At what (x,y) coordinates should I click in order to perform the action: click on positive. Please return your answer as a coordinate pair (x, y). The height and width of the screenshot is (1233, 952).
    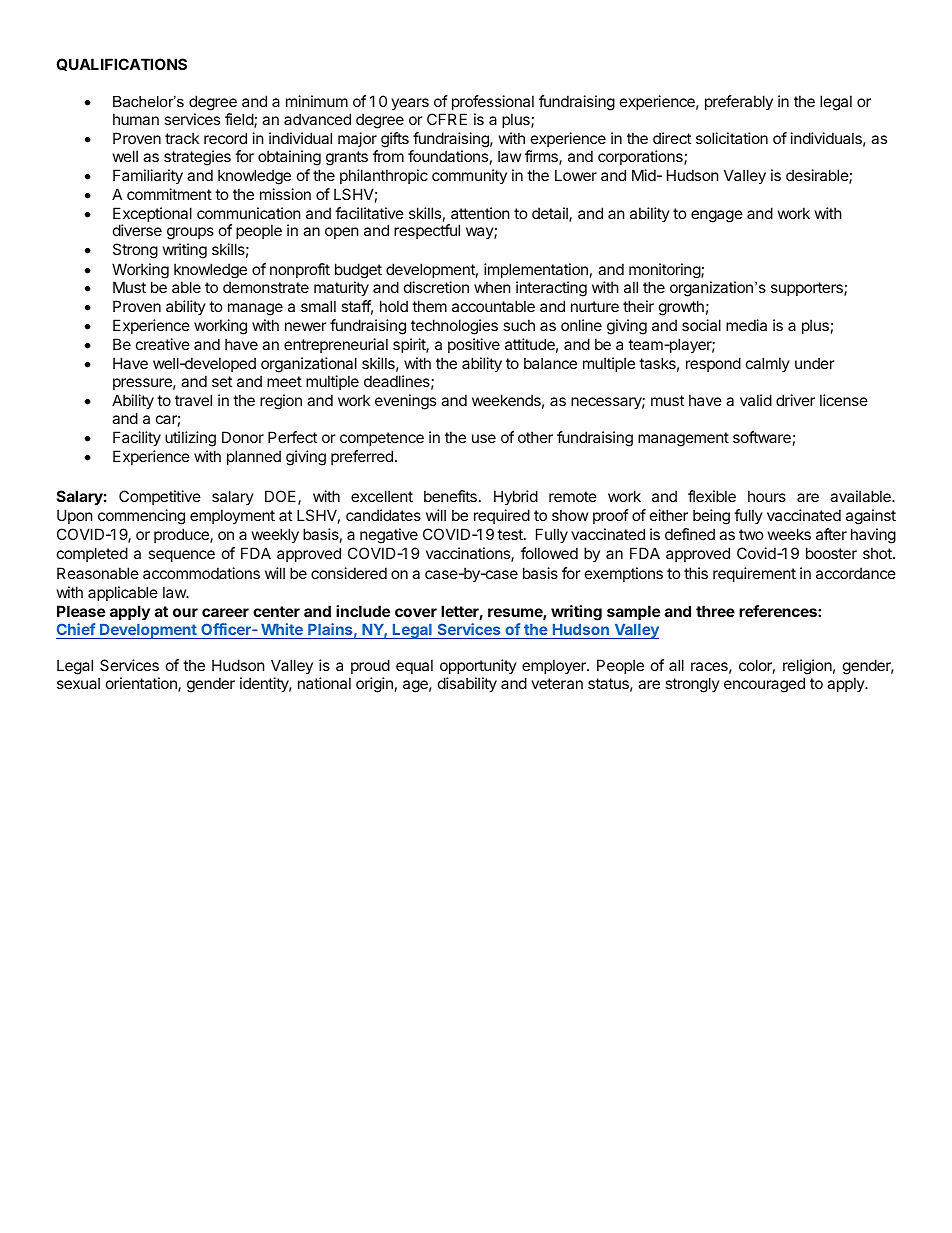
    Looking at the image, I should click on (474, 345).
